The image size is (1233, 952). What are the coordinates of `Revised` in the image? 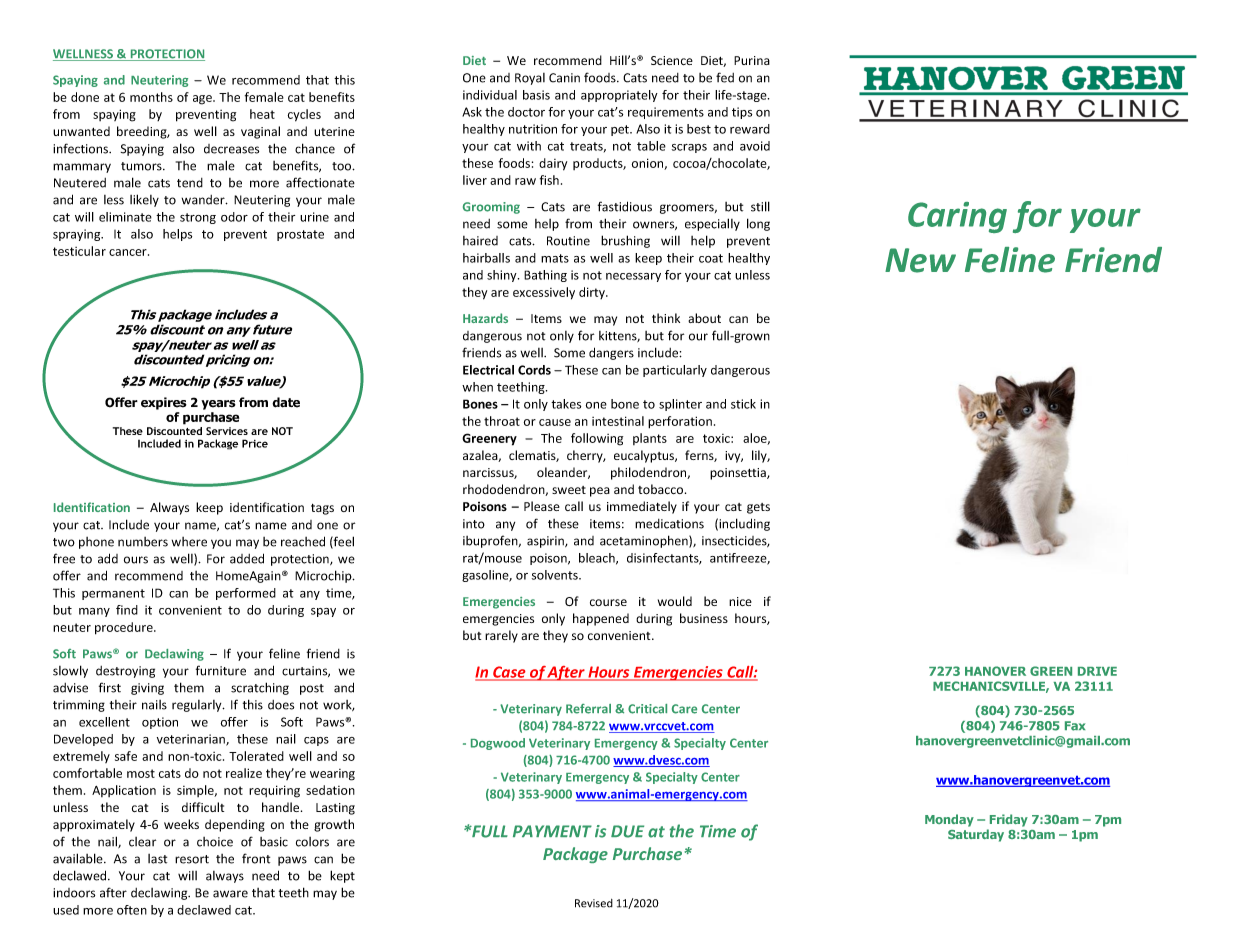 It's located at (594, 903).
